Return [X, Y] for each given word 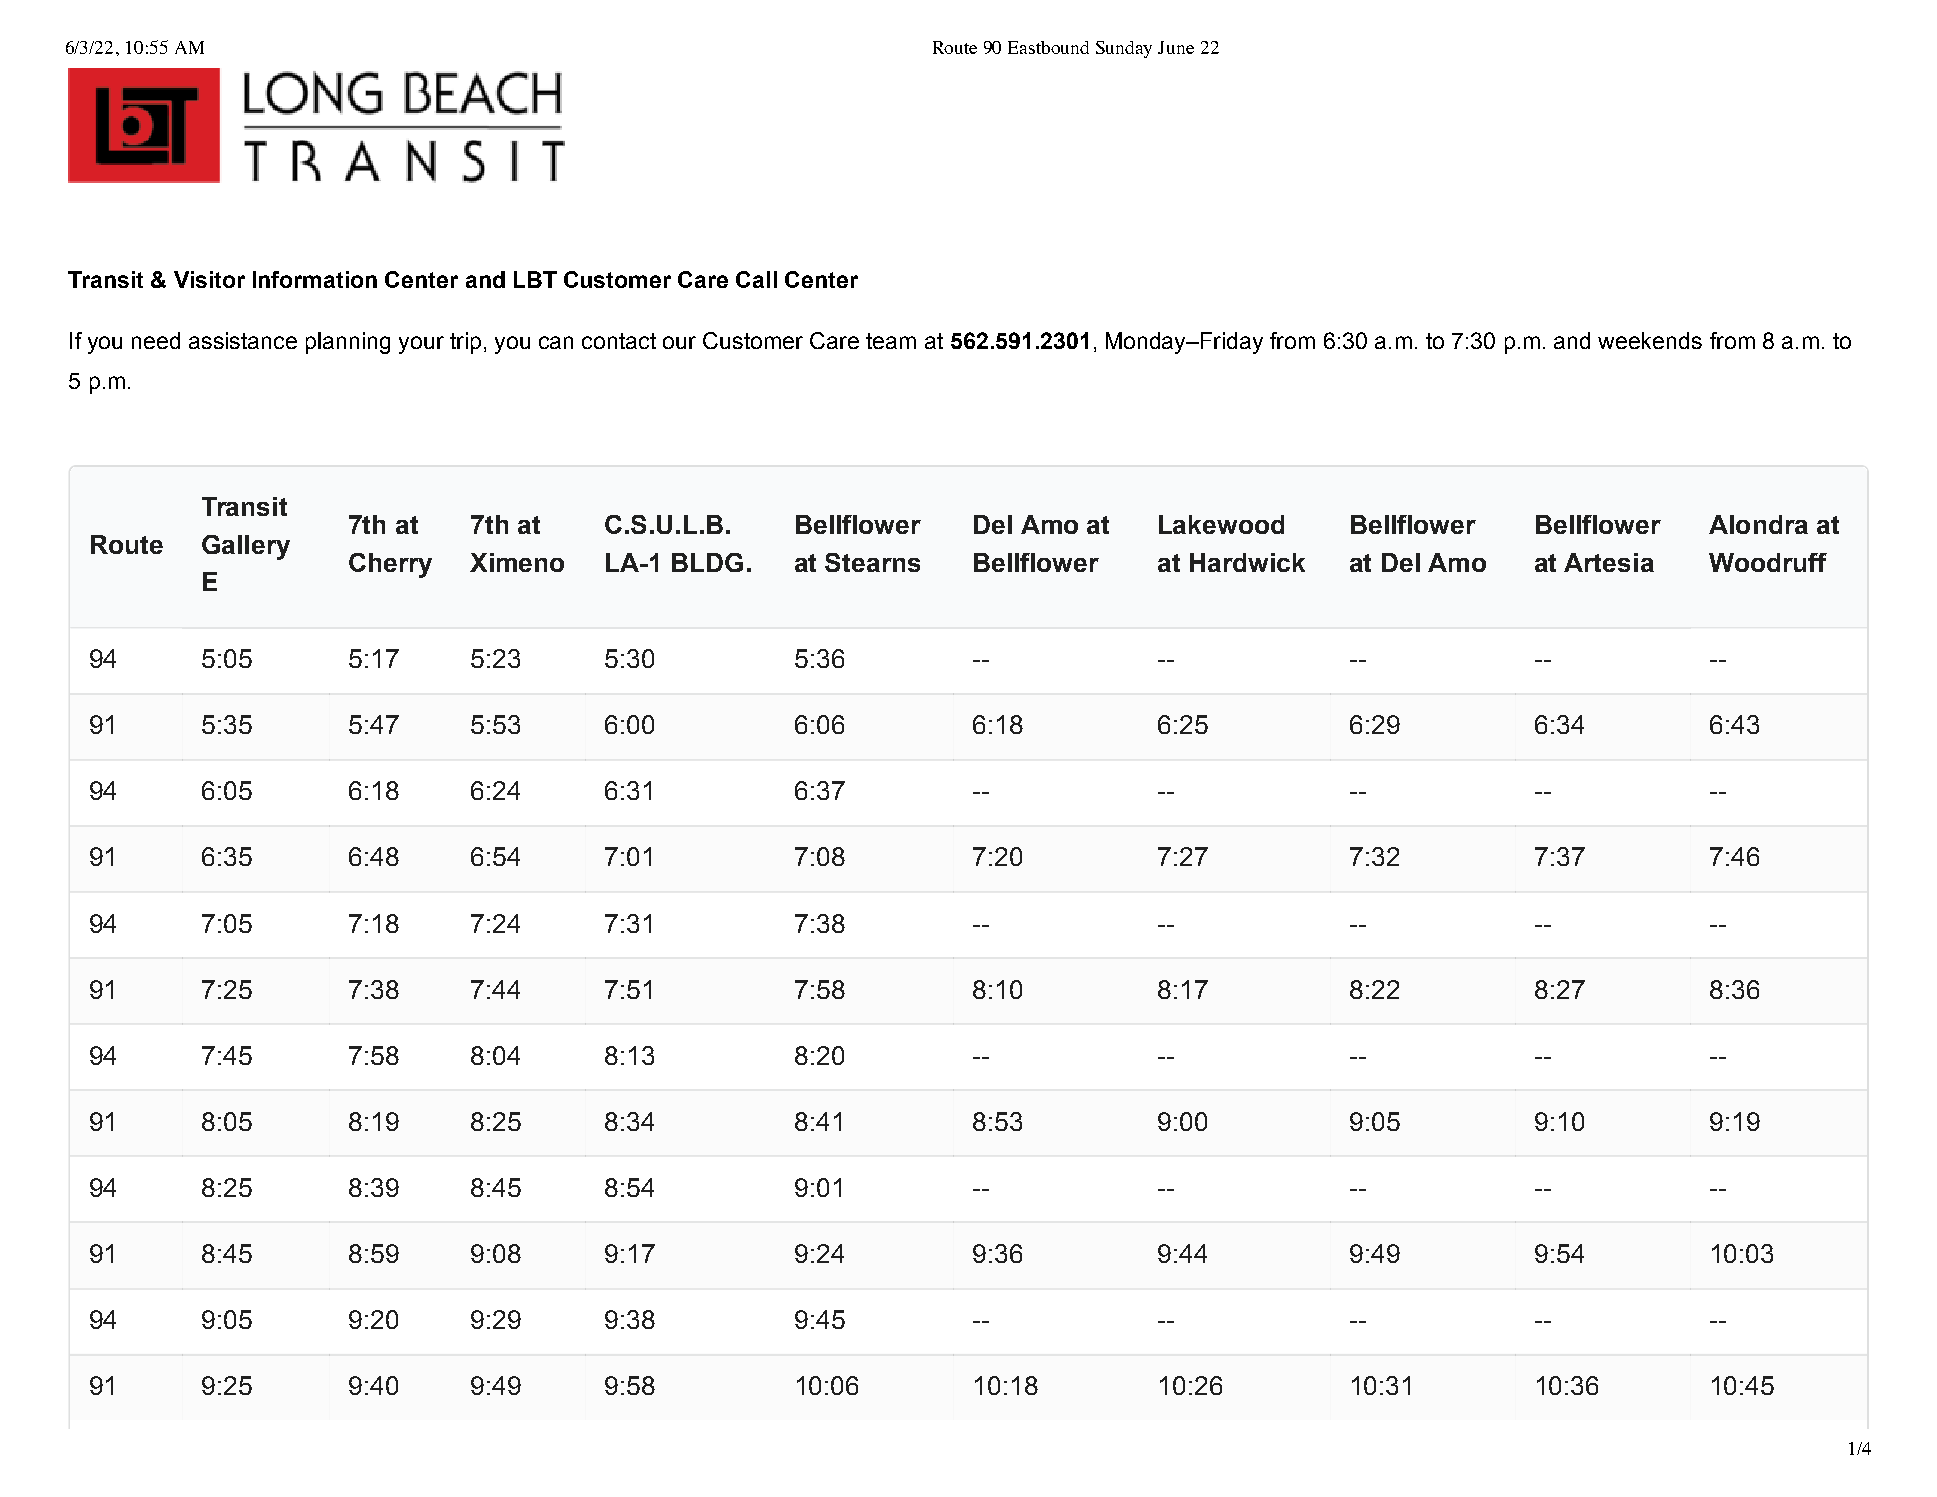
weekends [1650, 340]
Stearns [872, 562]
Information [315, 279]
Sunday [1124, 49]
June [1176, 47]
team [891, 341]
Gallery [246, 547]
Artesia [1609, 562]
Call [756, 279]
